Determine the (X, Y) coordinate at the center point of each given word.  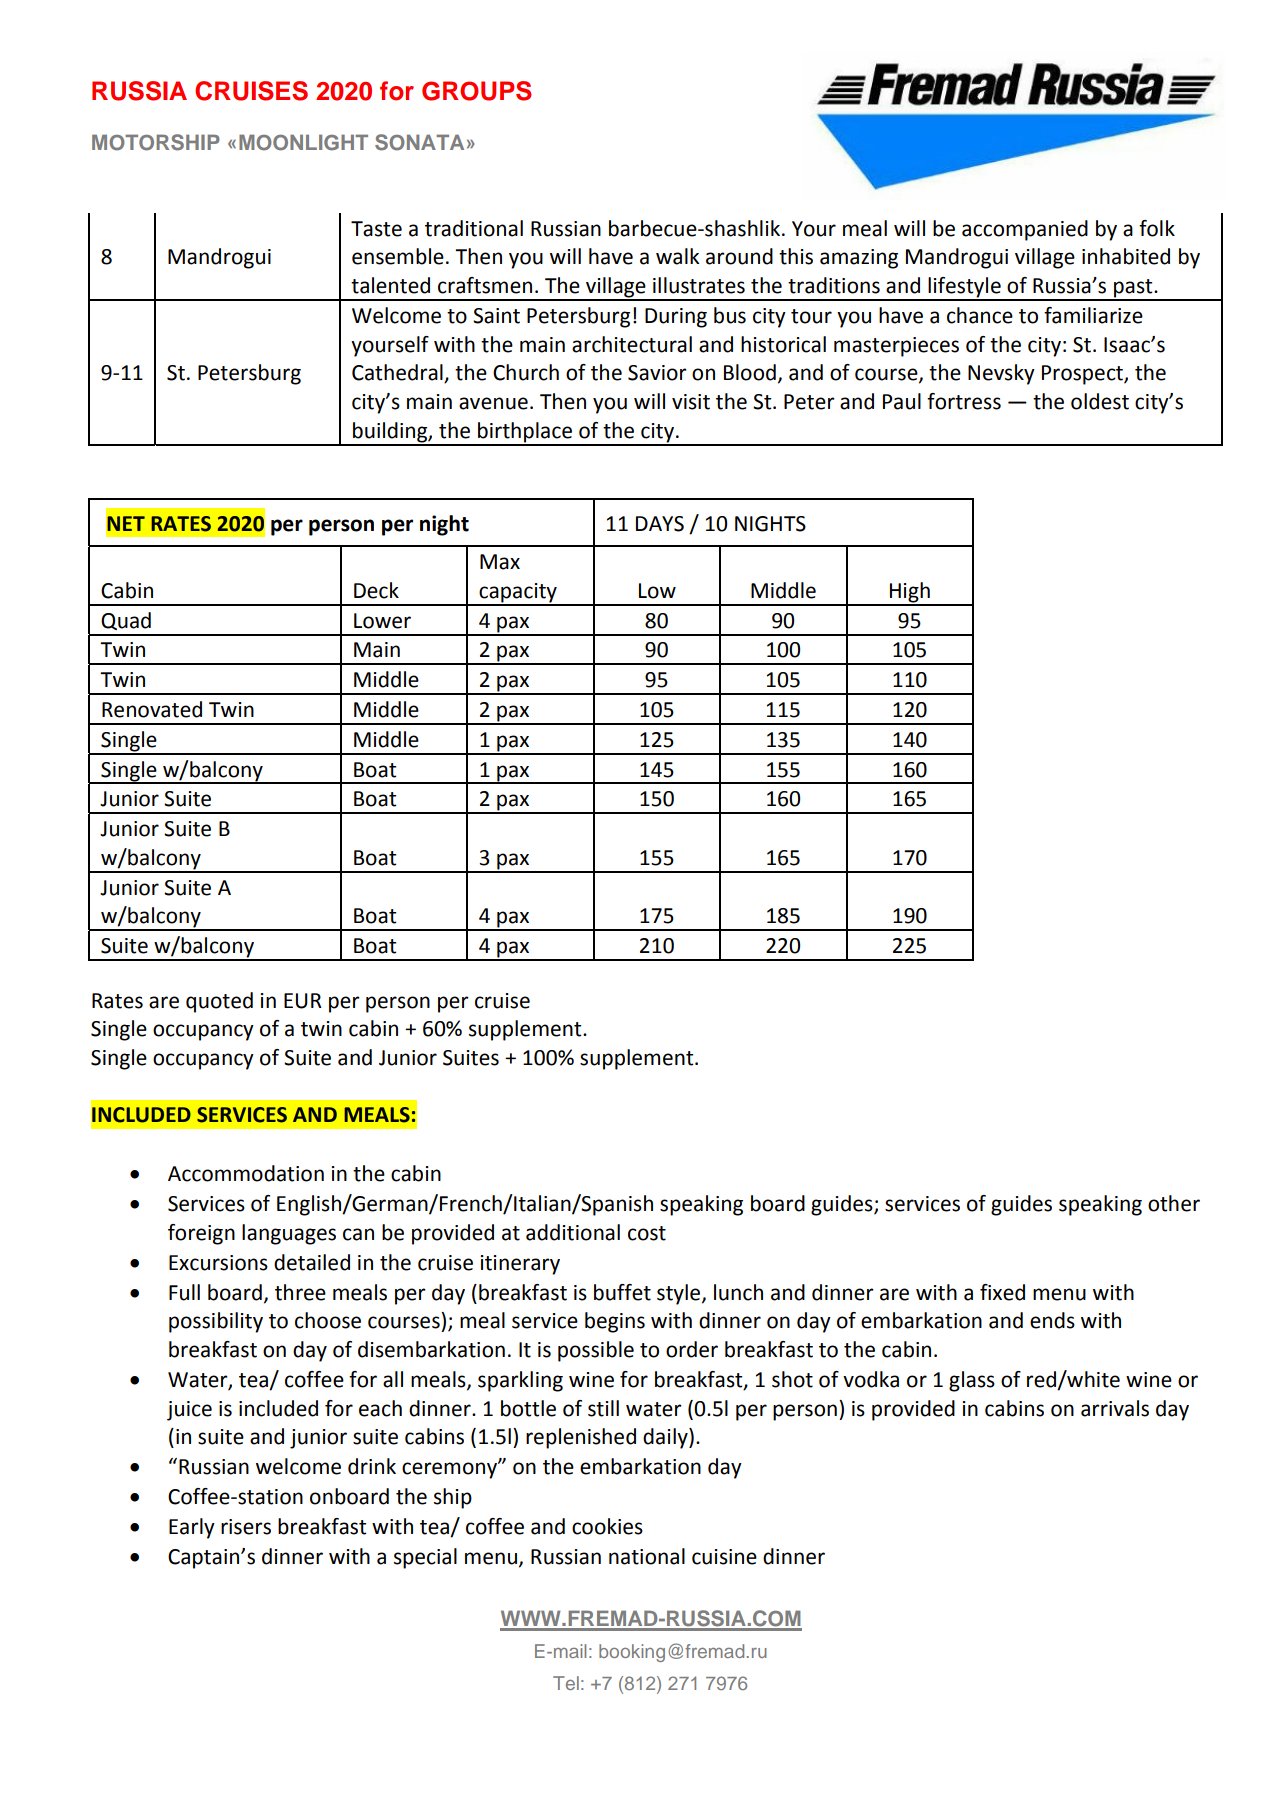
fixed (1002, 1292)
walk (678, 256)
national (647, 1556)
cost (647, 1233)
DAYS (660, 524)
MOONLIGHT (303, 142)
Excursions (218, 1263)
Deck (376, 590)
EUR (303, 1001)
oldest (1100, 401)
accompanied (1025, 230)
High (910, 593)
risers (246, 1527)
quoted (219, 1002)
